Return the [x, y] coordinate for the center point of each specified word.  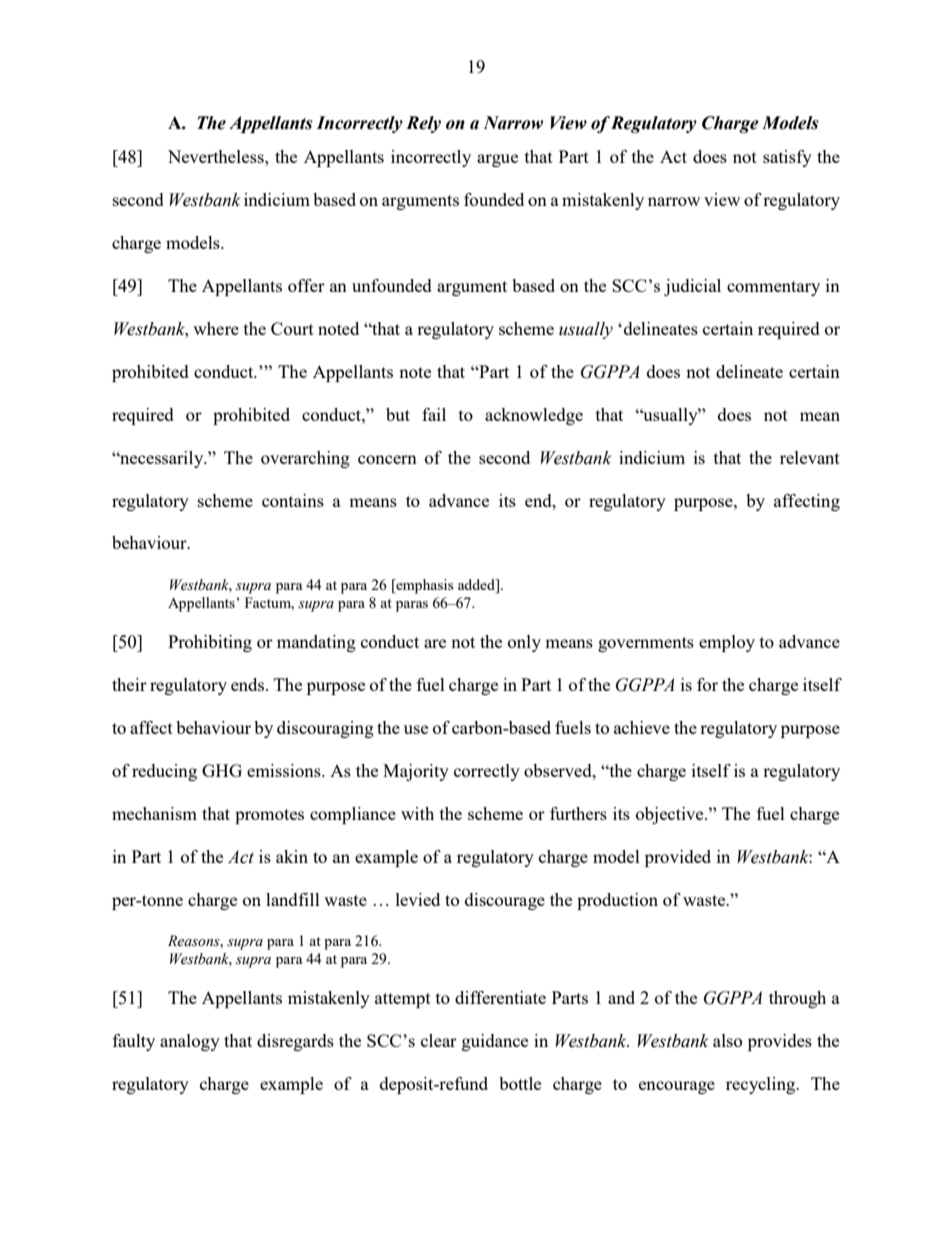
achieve [642, 727]
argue [497, 160]
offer [306, 285]
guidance [495, 1042]
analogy [190, 1042]
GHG [222, 770]
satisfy [787, 158]
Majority [416, 772]
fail [434, 414]
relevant [810, 457]
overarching [305, 459]
